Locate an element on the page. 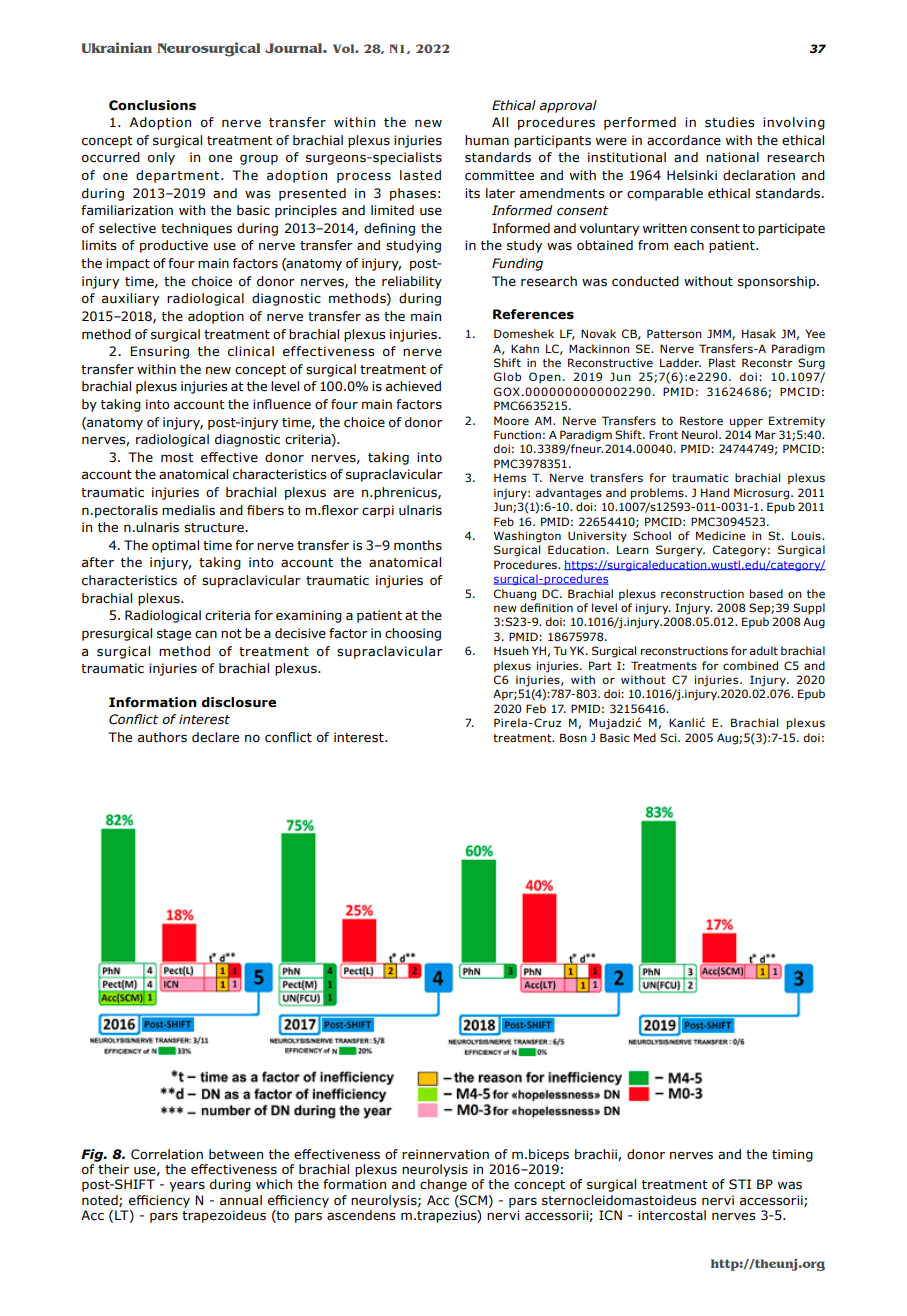 The height and width of the page is (1316, 907). choosing is located at coordinates (413, 634).
